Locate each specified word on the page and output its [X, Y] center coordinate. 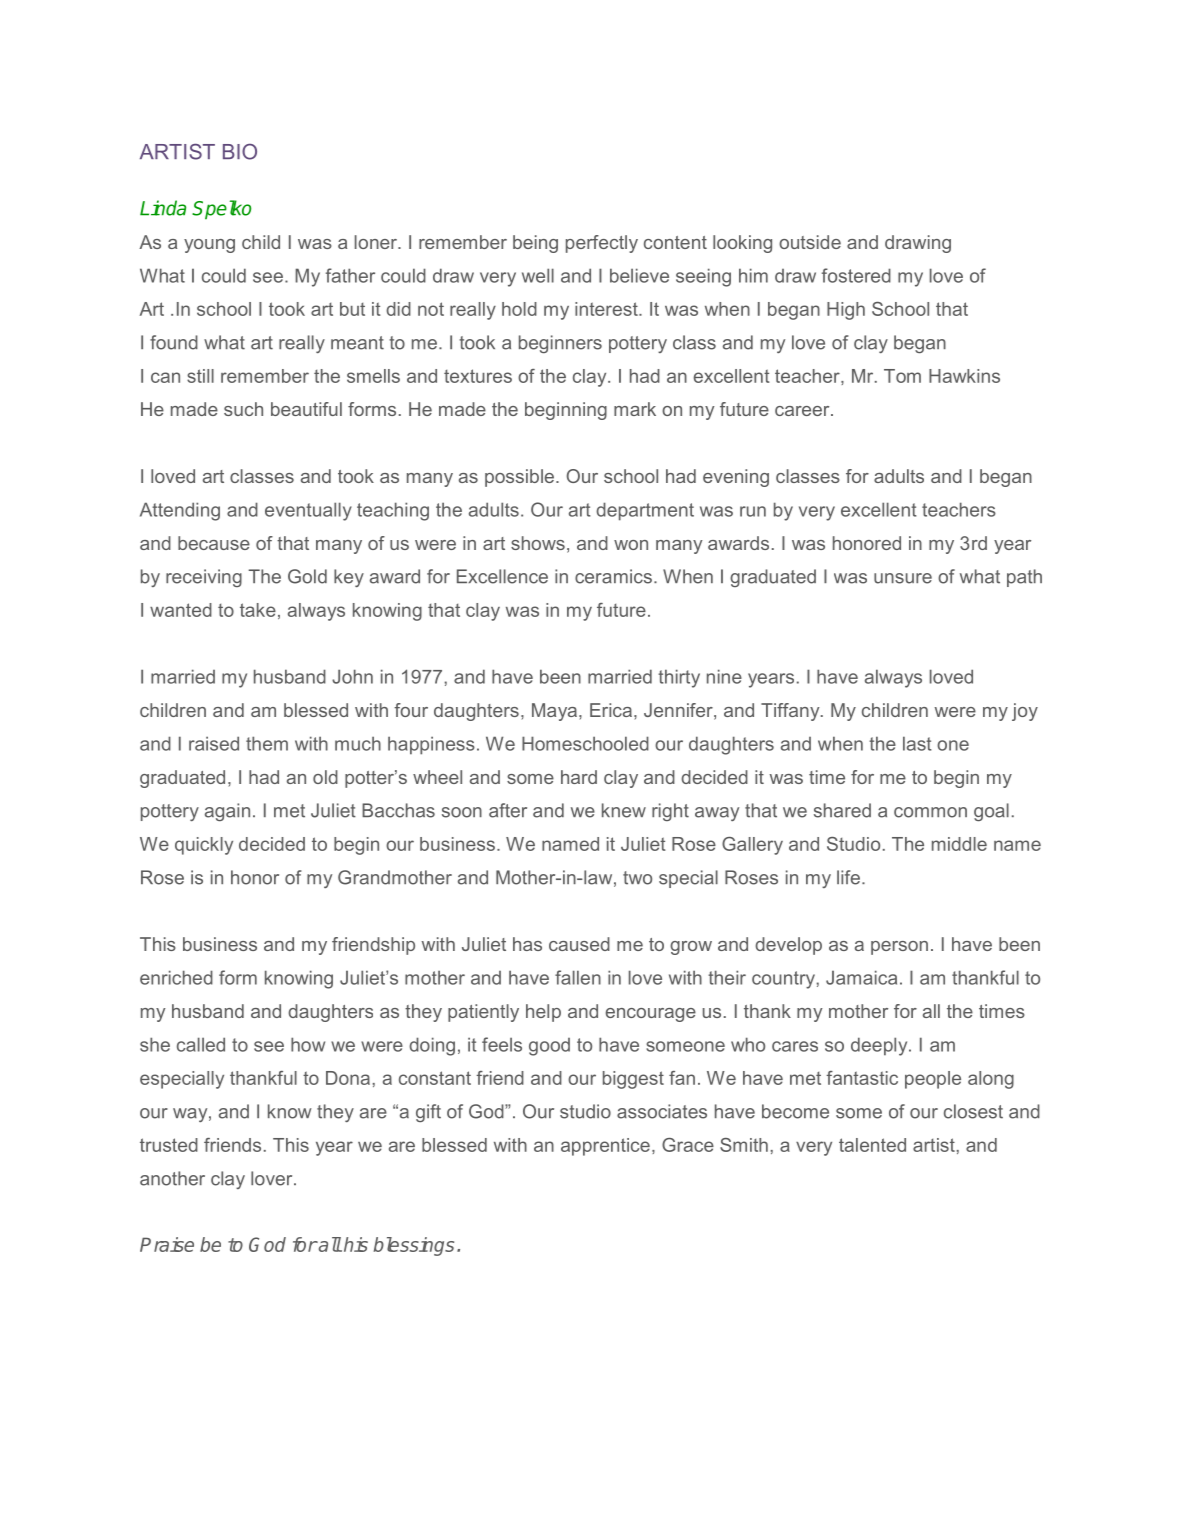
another [172, 1178]
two [637, 878]
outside [810, 242]
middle [959, 844]
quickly [204, 846]
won [631, 545]
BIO [240, 152]
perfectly [602, 244]
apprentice [605, 1147]
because [214, 543]
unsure [903, 578]
